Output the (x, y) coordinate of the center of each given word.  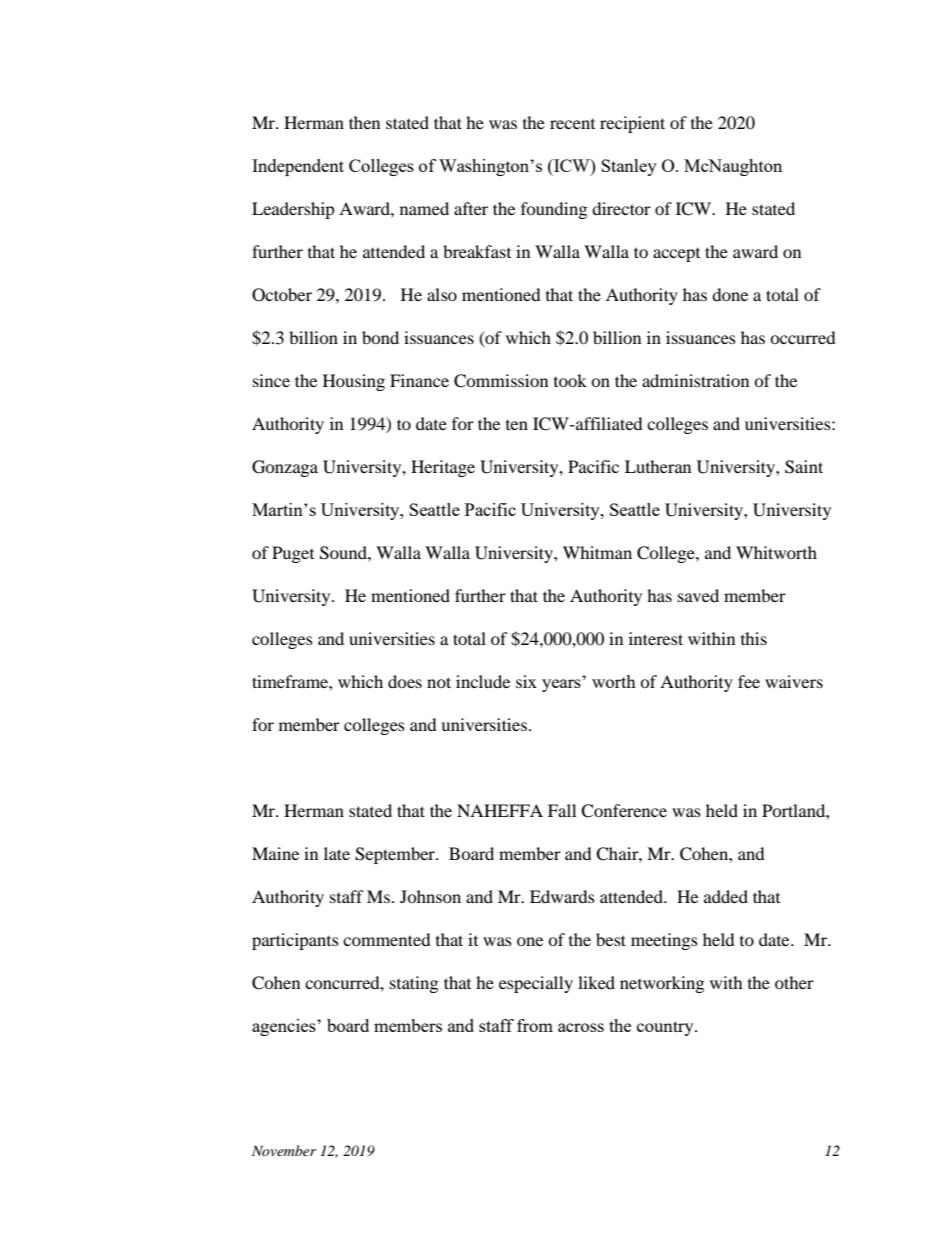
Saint (804, 467)
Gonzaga (285, 468)
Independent (298, 167)
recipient (632, 124)
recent (572, 124)
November (284, 1150)
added (726, 896)
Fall (562, 810)
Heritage (443, 468)
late (337, 853)
